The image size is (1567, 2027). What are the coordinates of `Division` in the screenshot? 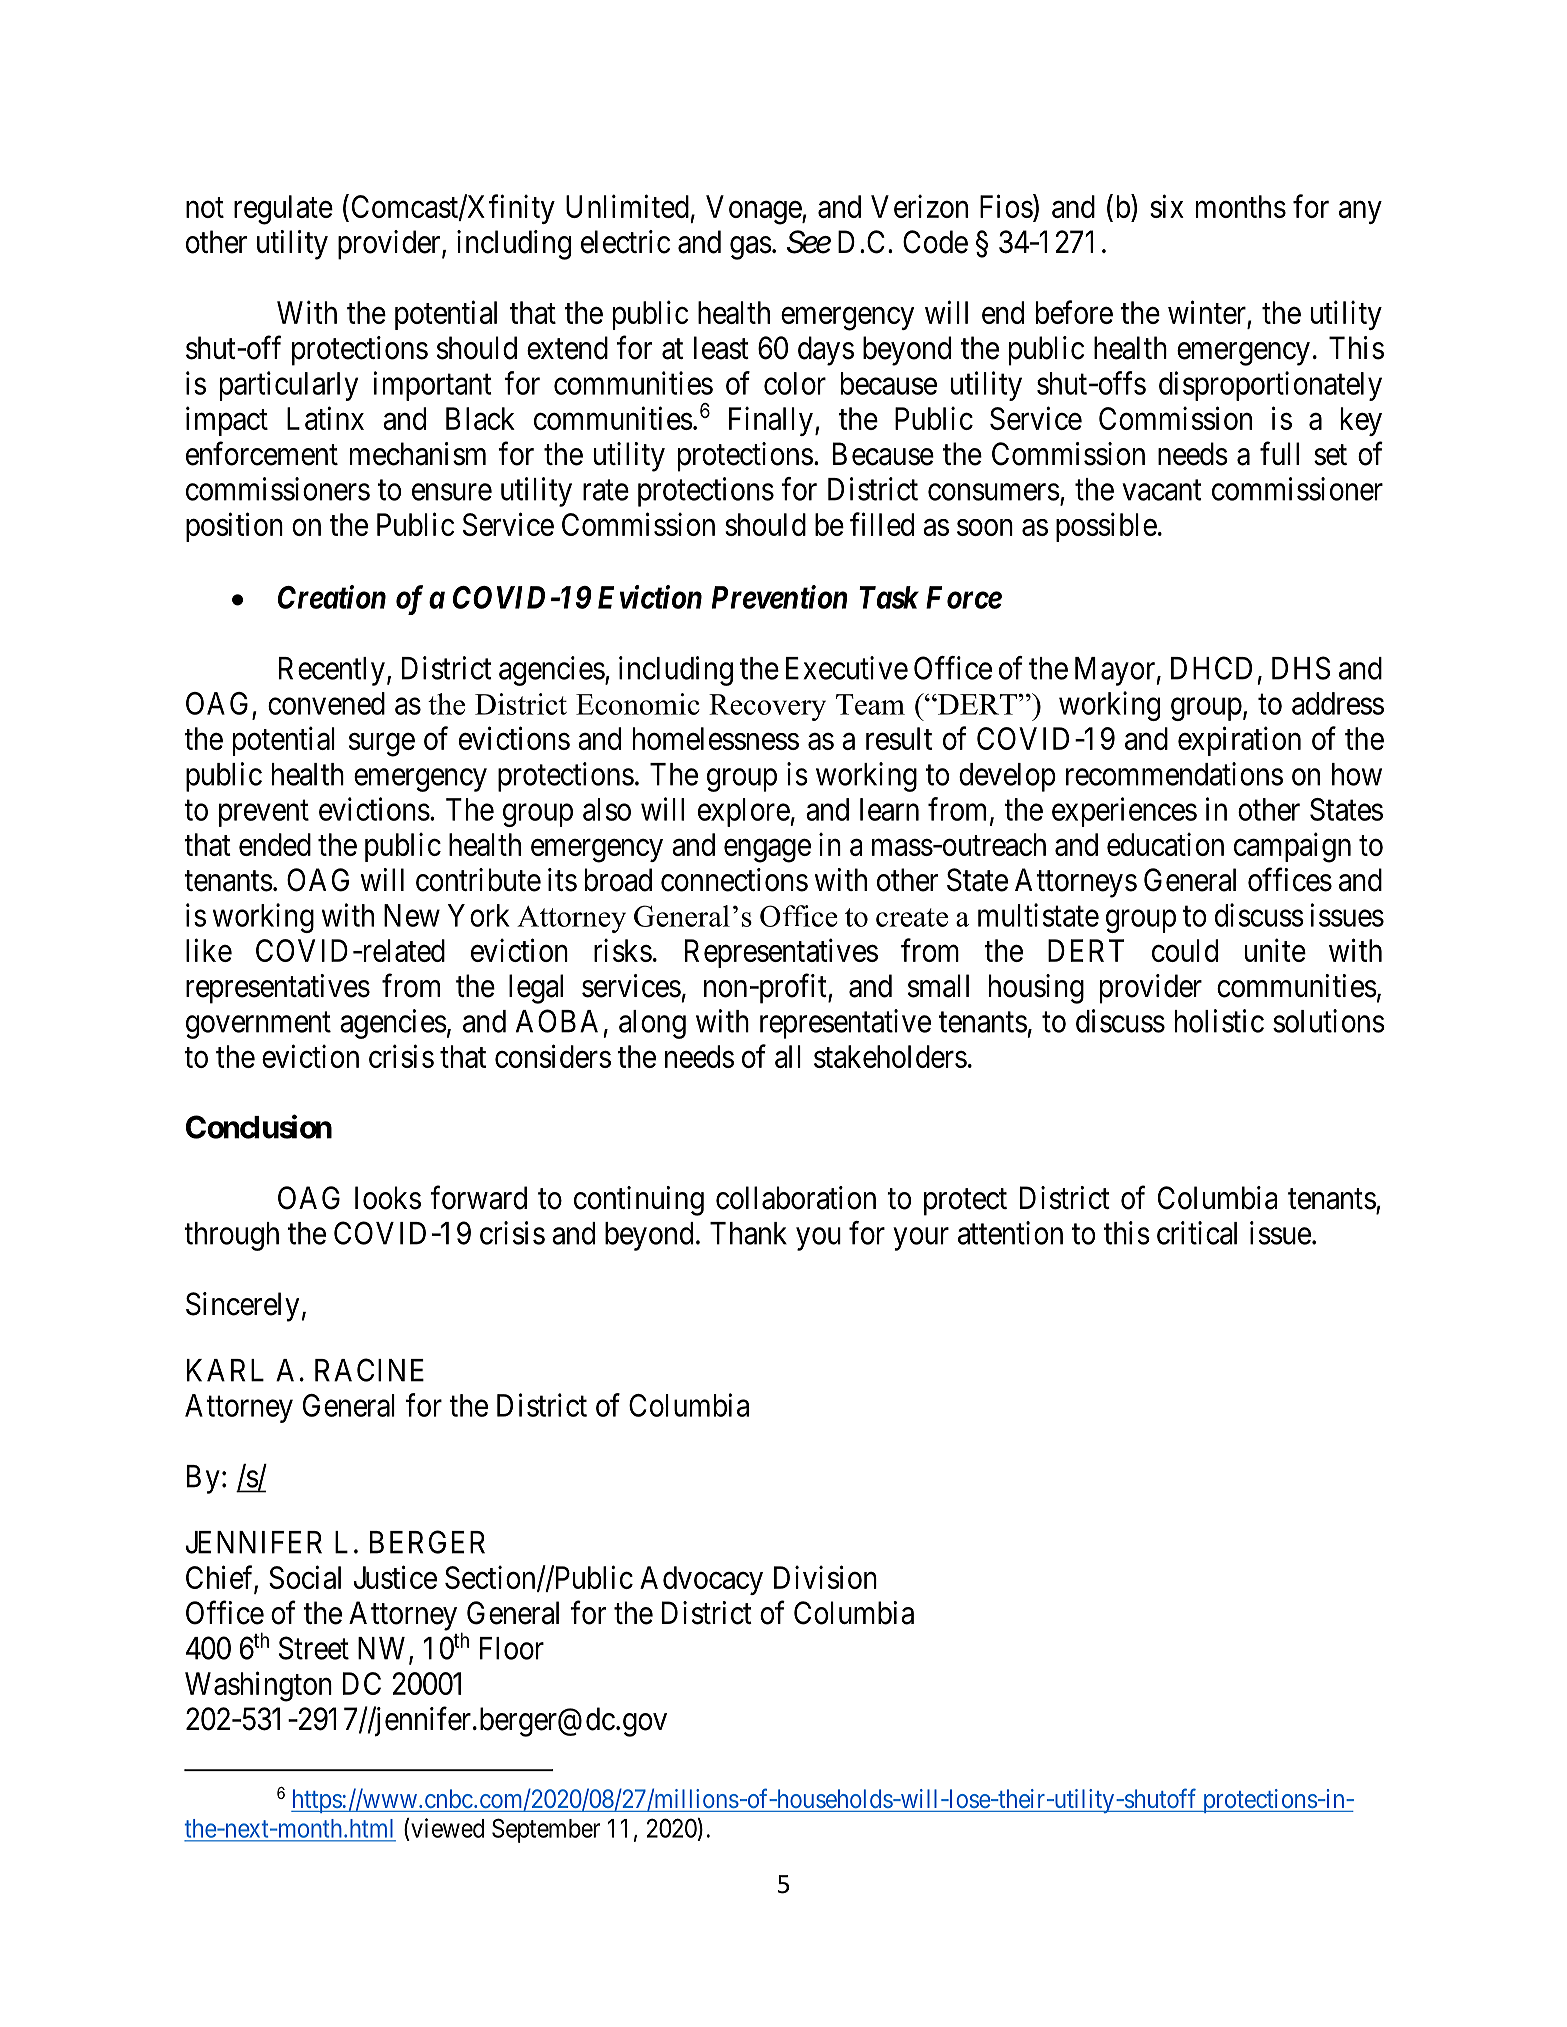 It's located at (825, 1577).
